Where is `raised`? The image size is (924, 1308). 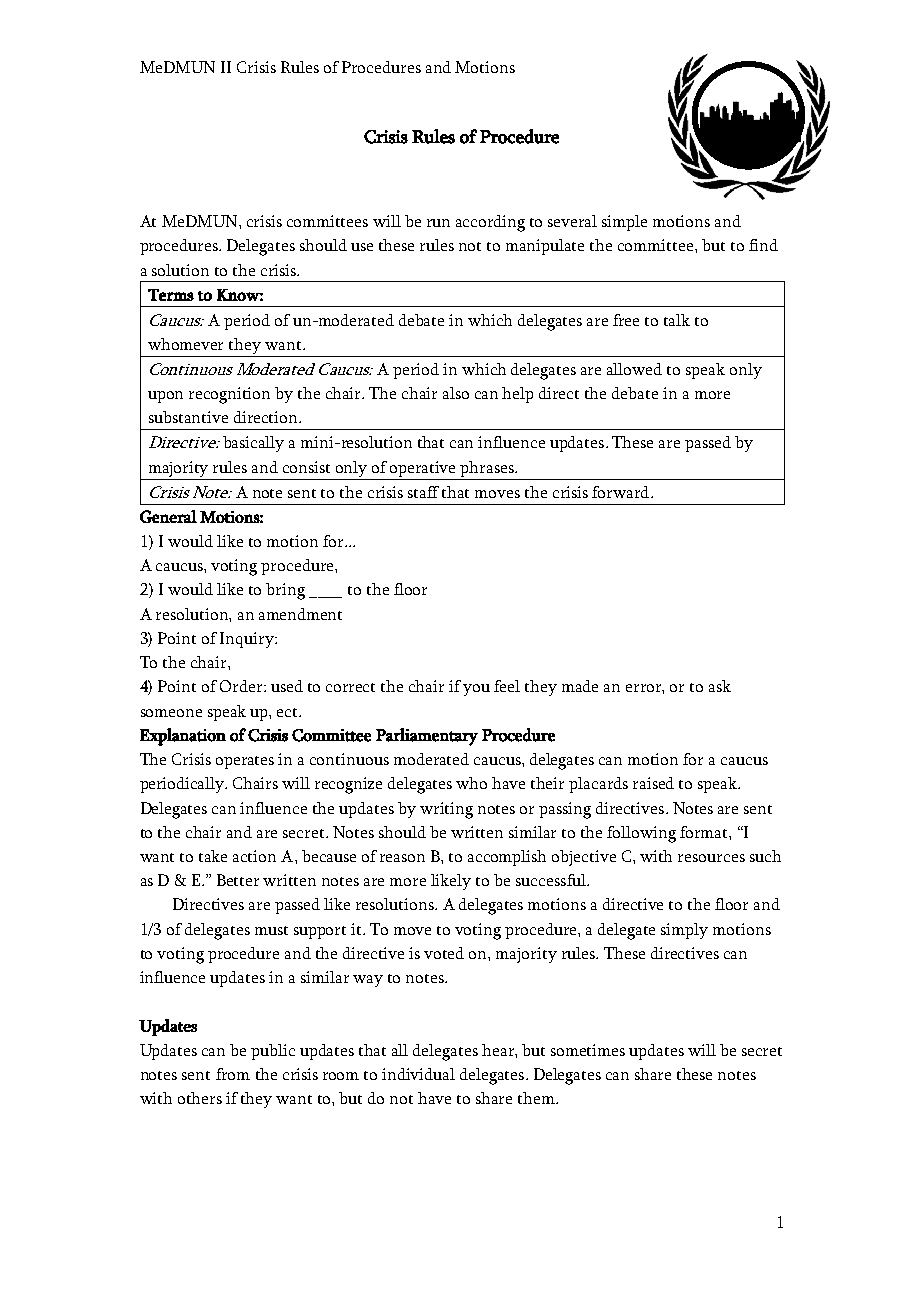 raised is located at coordinates (653, 783).
